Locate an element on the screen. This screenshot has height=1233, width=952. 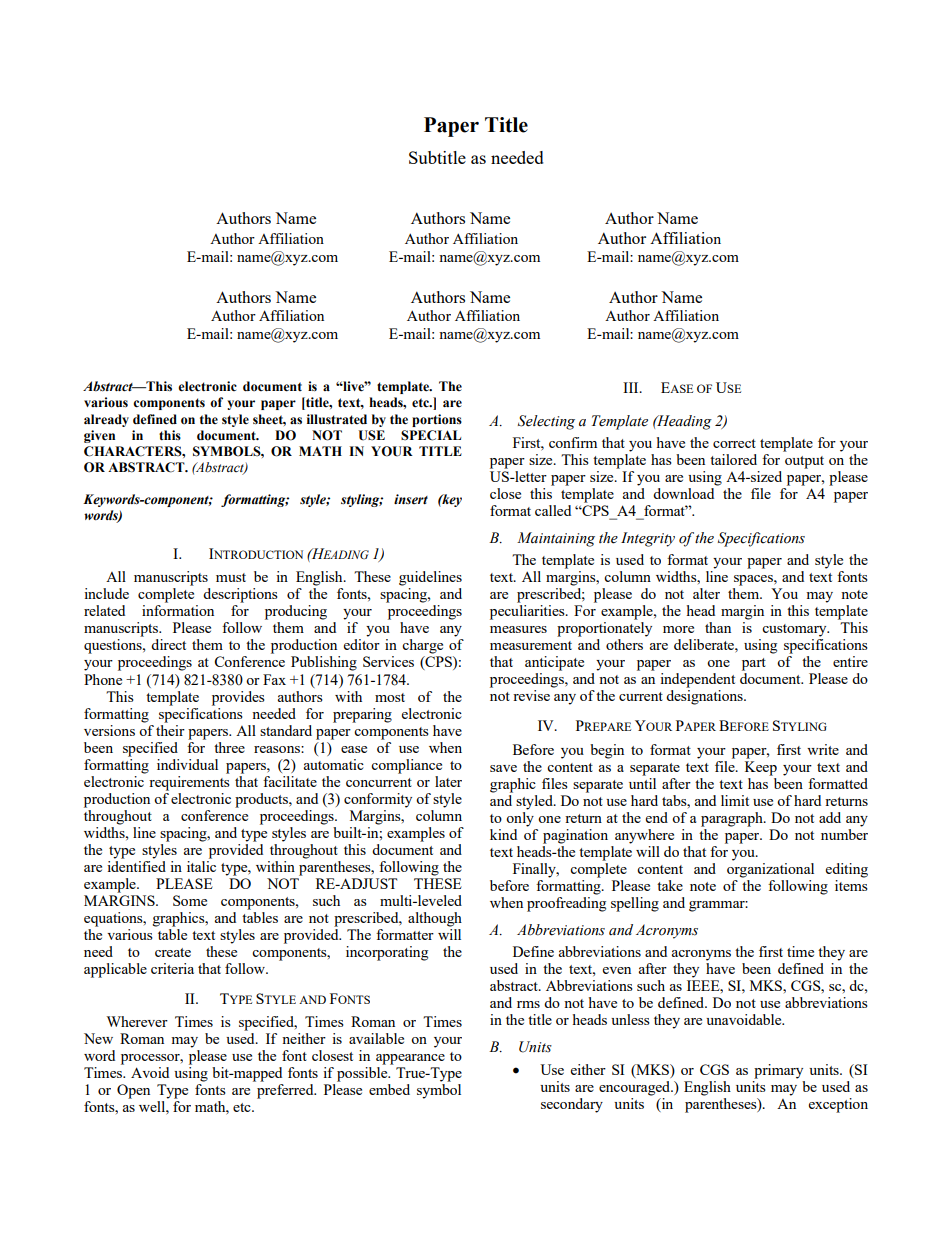
Open is located at coordinates (133, 1091).
